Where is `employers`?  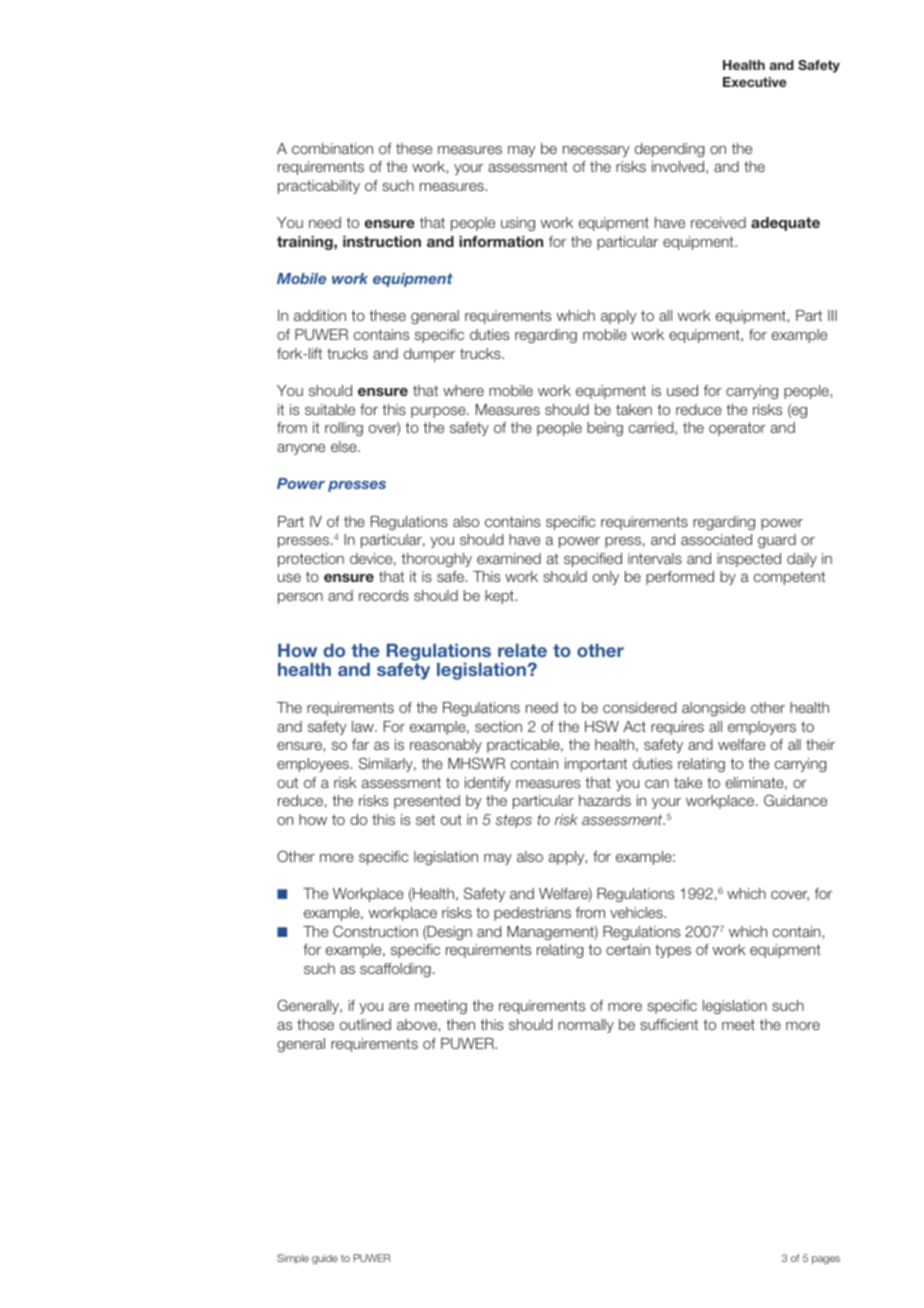 employers is located at coordinates (762, 728).
